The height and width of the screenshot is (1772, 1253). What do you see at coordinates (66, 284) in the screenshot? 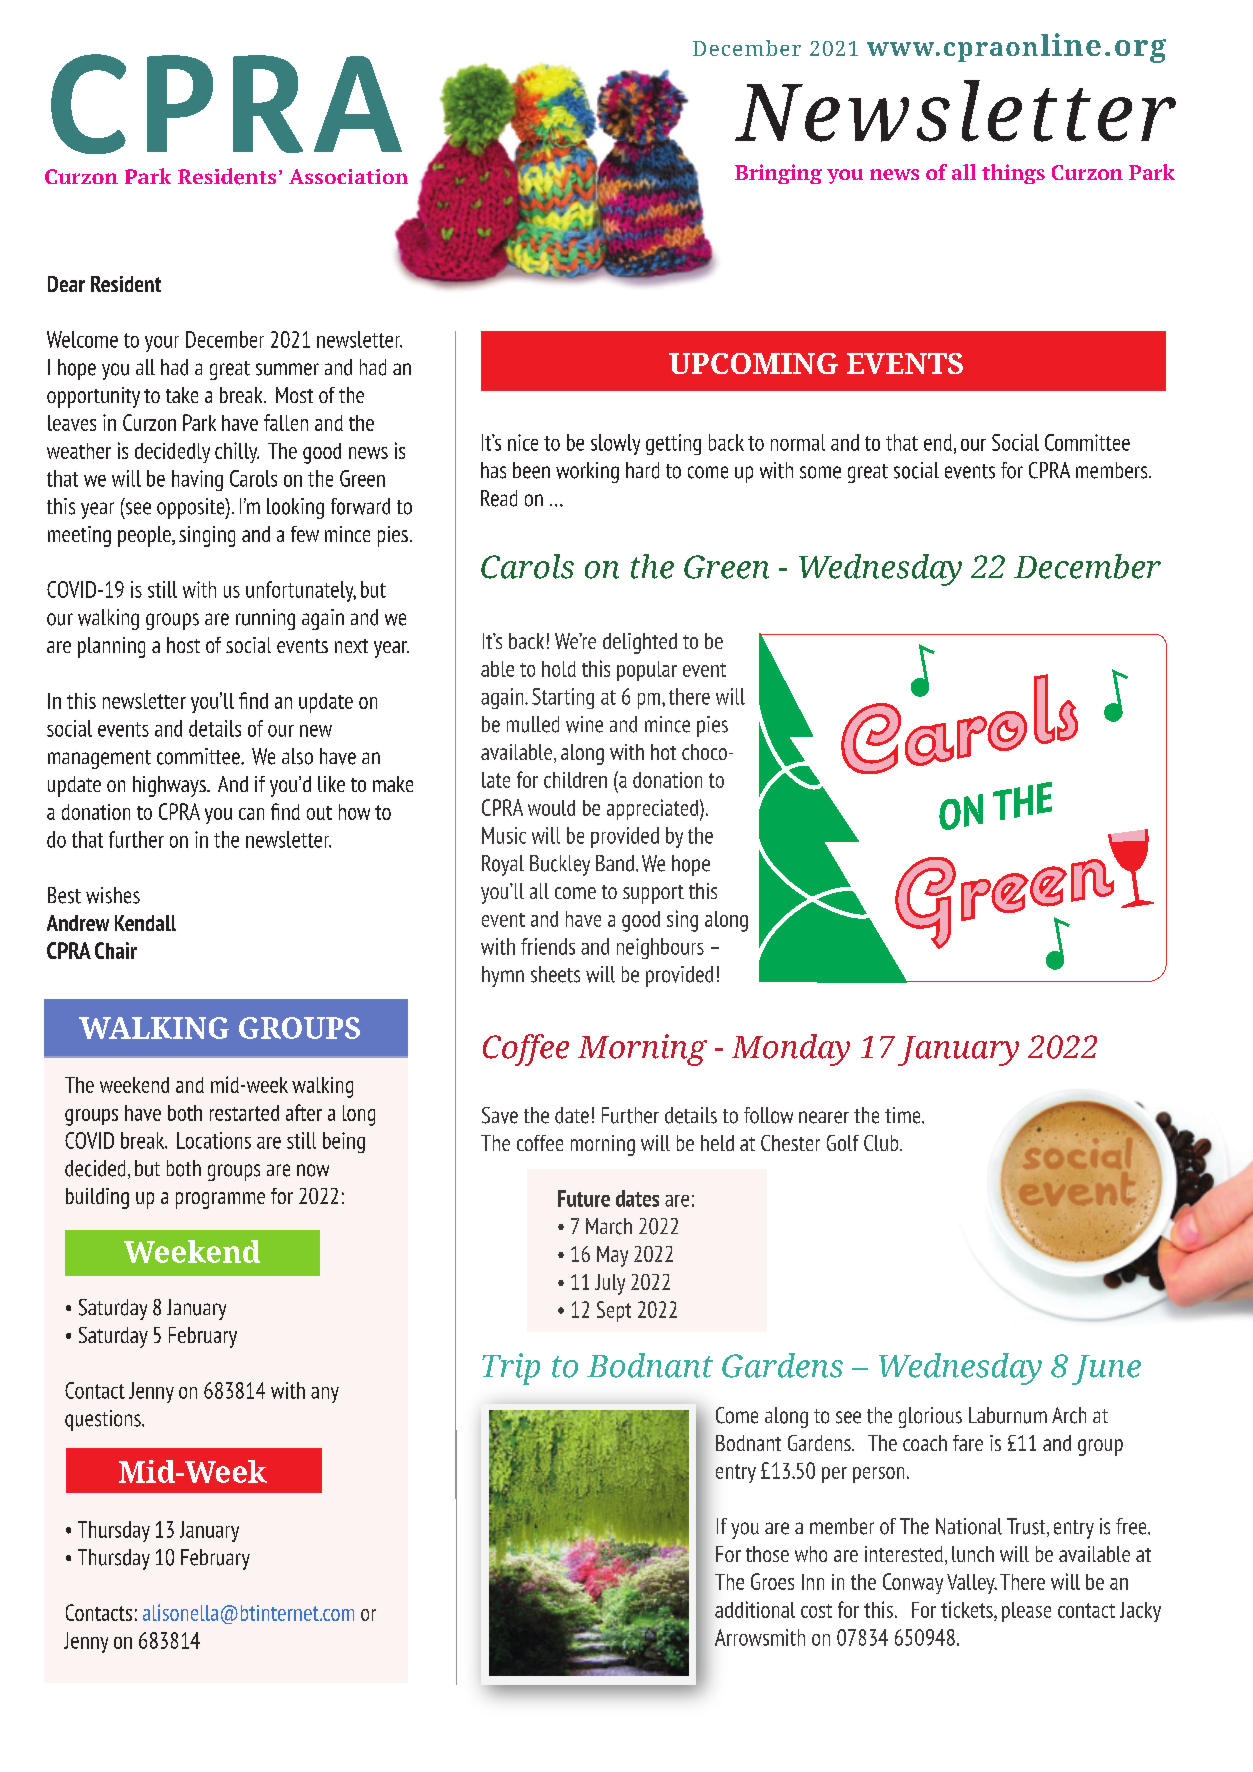
I see `Dear` at bounding box center [66, 284].
